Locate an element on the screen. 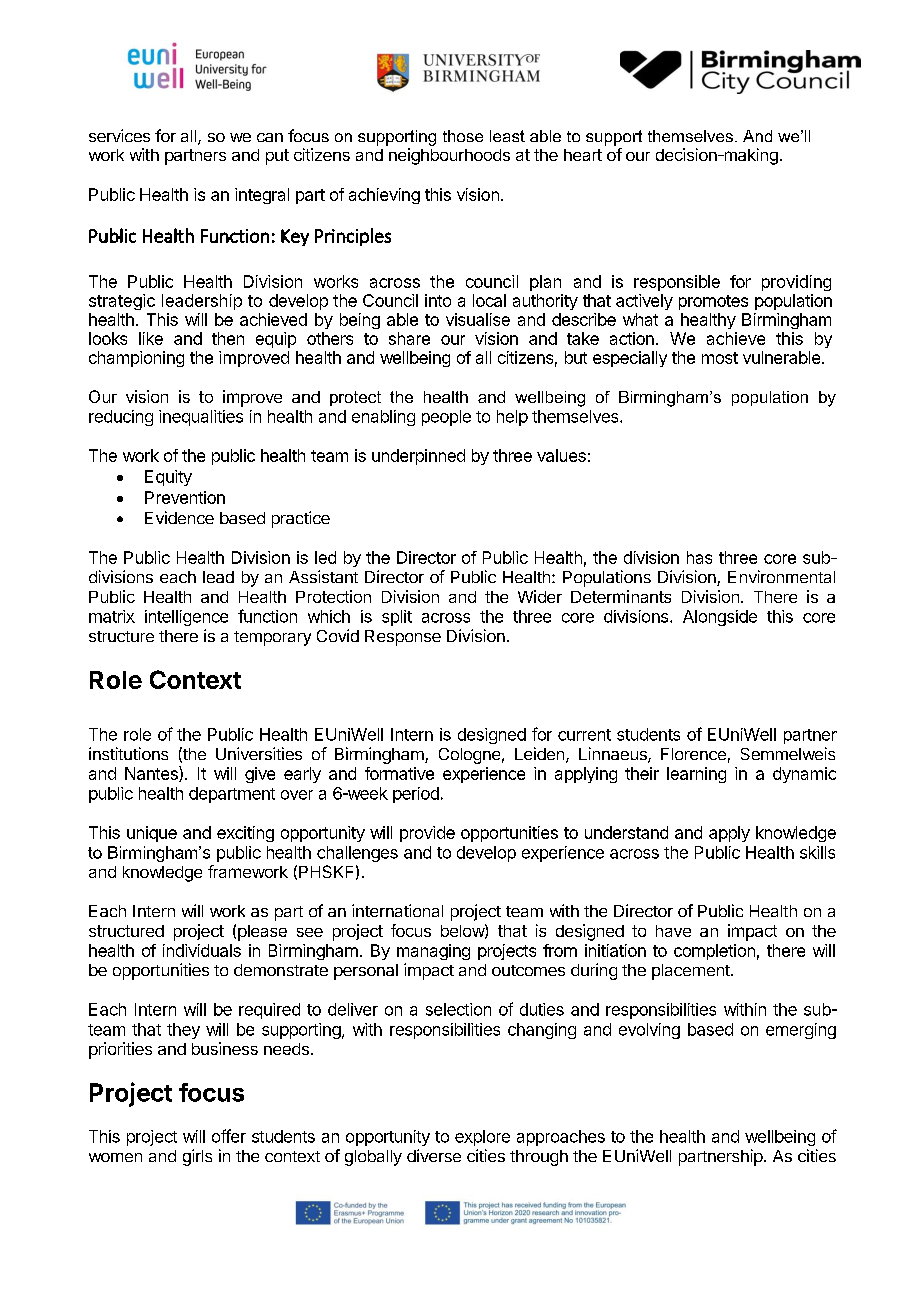 The height and width of the screenshot is (1308, 924). explore is located at coordinates (482, 1138).
